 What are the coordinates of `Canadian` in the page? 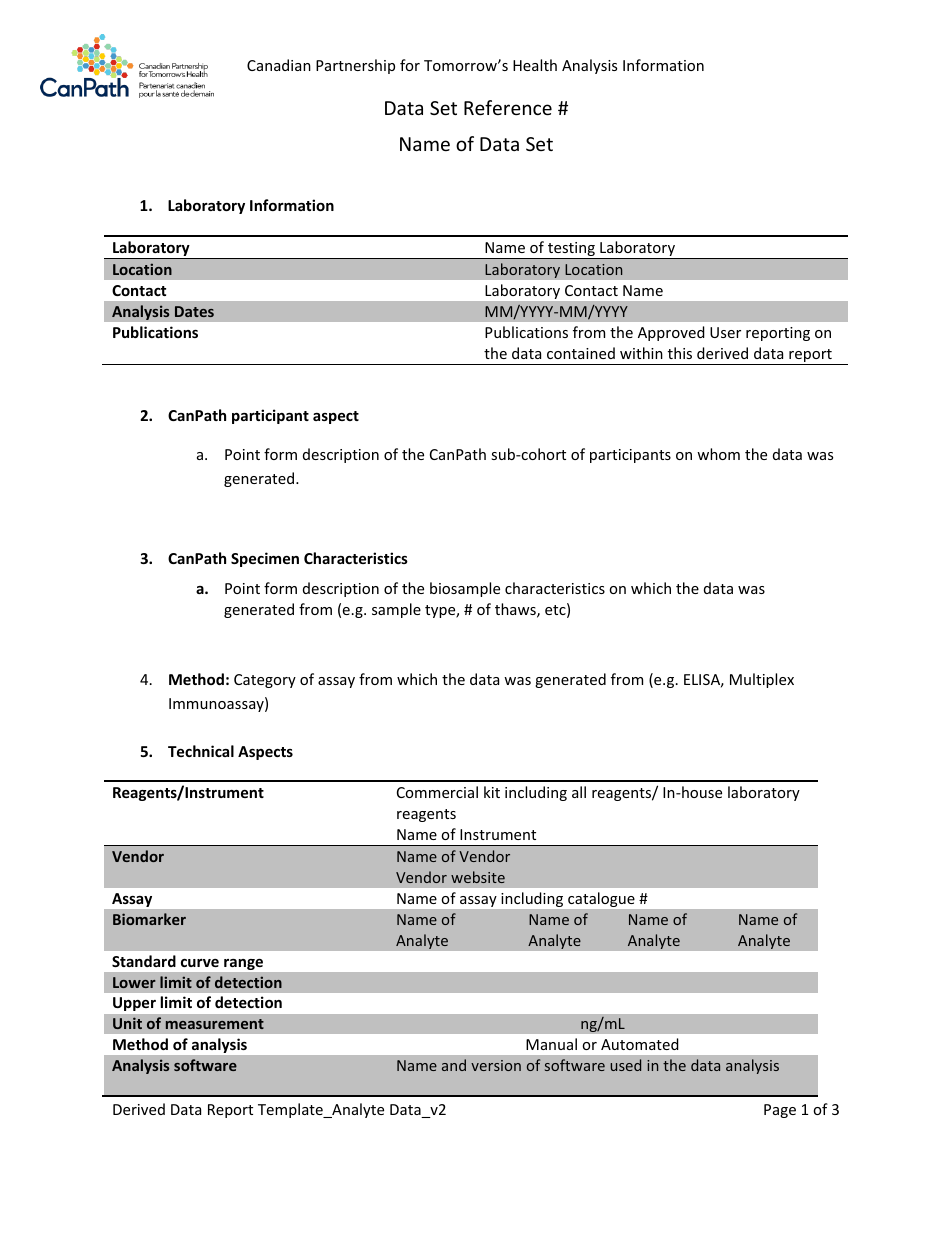 It's located at (279, 65).
